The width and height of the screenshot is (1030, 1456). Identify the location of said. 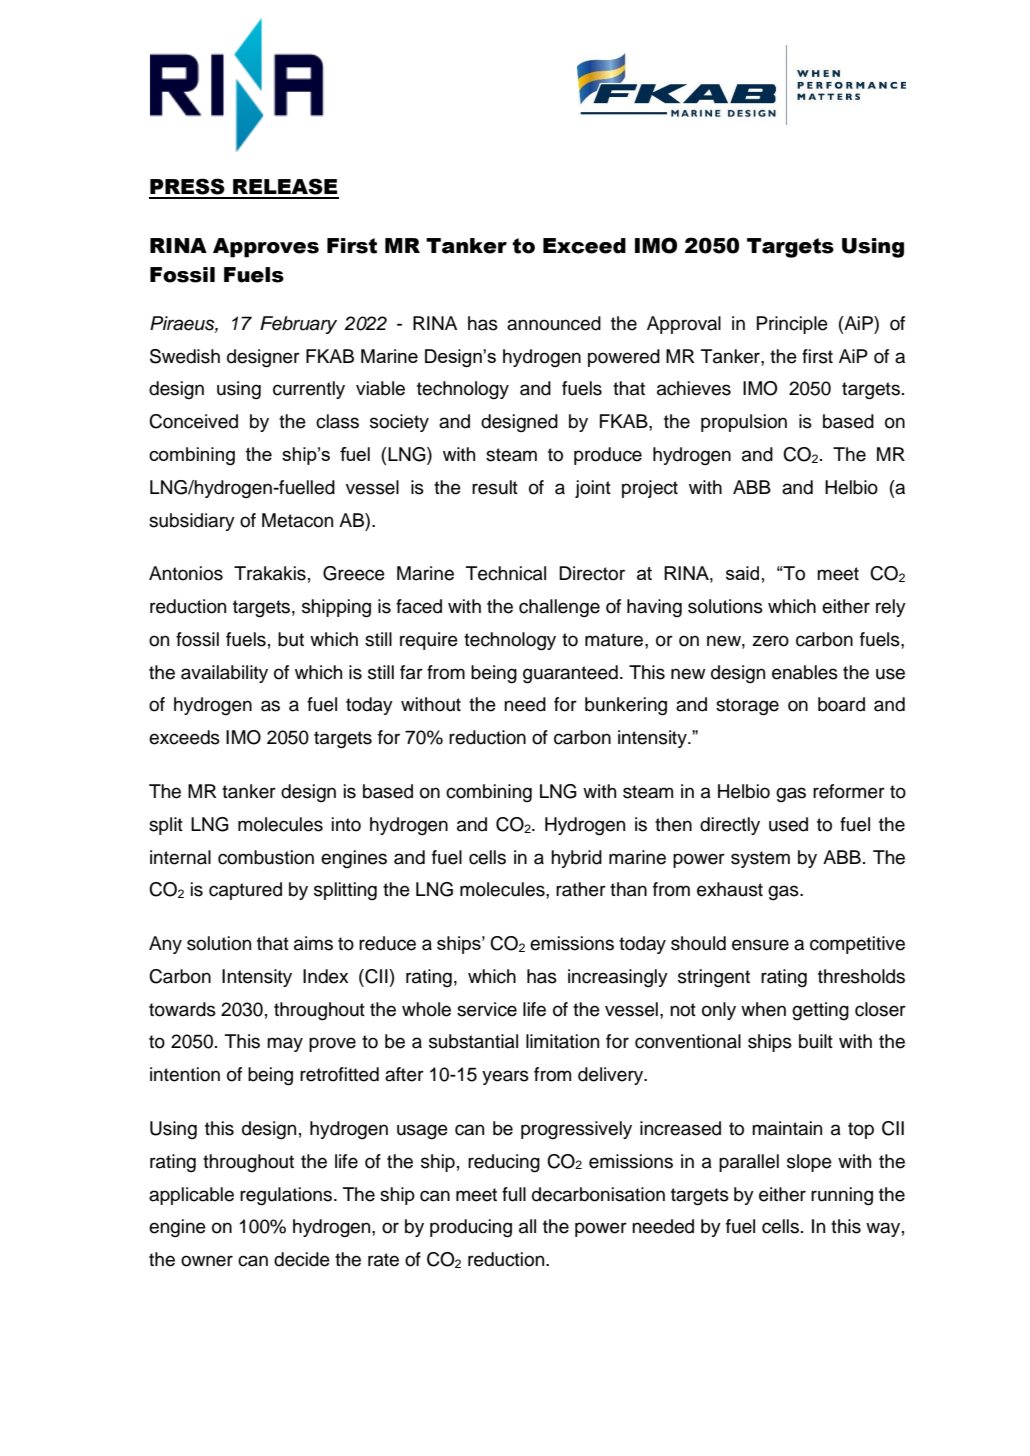
(742, 573).
